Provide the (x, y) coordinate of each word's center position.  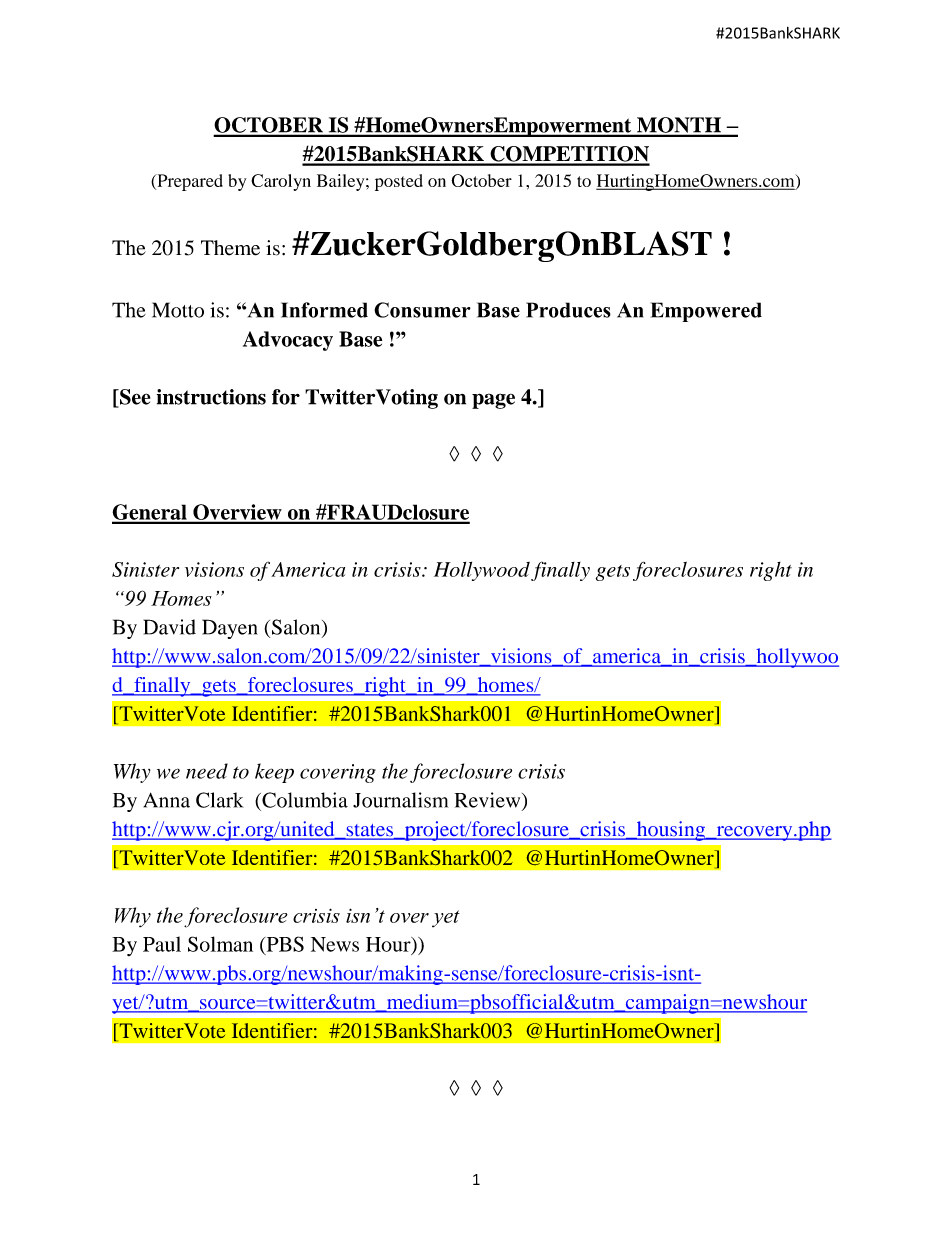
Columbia (304, 800)
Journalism (400, 800)
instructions (211, 397)
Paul (162, 944)
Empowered (706, 312)
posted (399, 182)
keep (274, 773)
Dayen (230, 629)
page (493, 401)
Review (489, 801)
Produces (568, 310)
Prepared (189, 182)
